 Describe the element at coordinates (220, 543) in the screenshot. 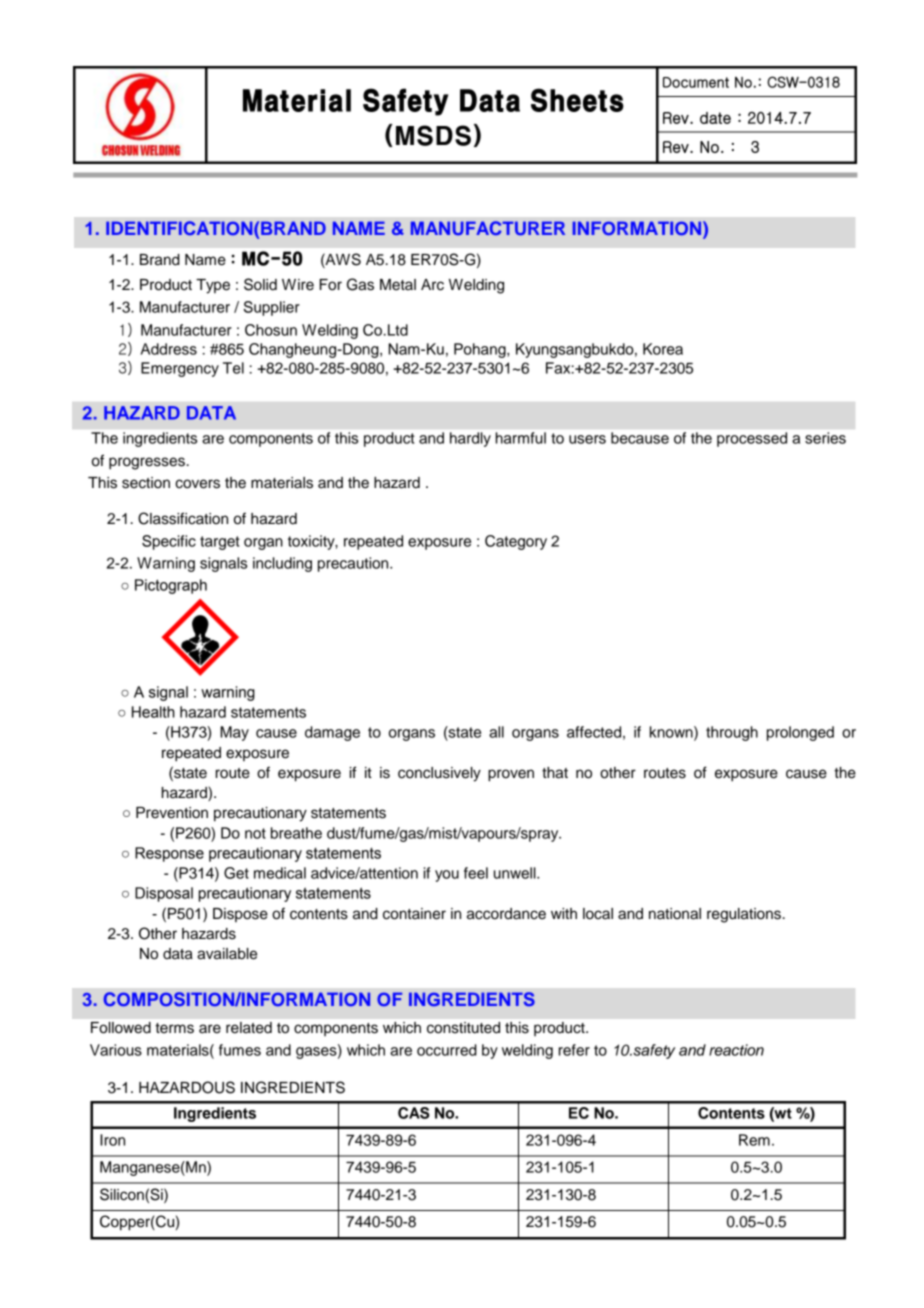

I see `target` at that location.
